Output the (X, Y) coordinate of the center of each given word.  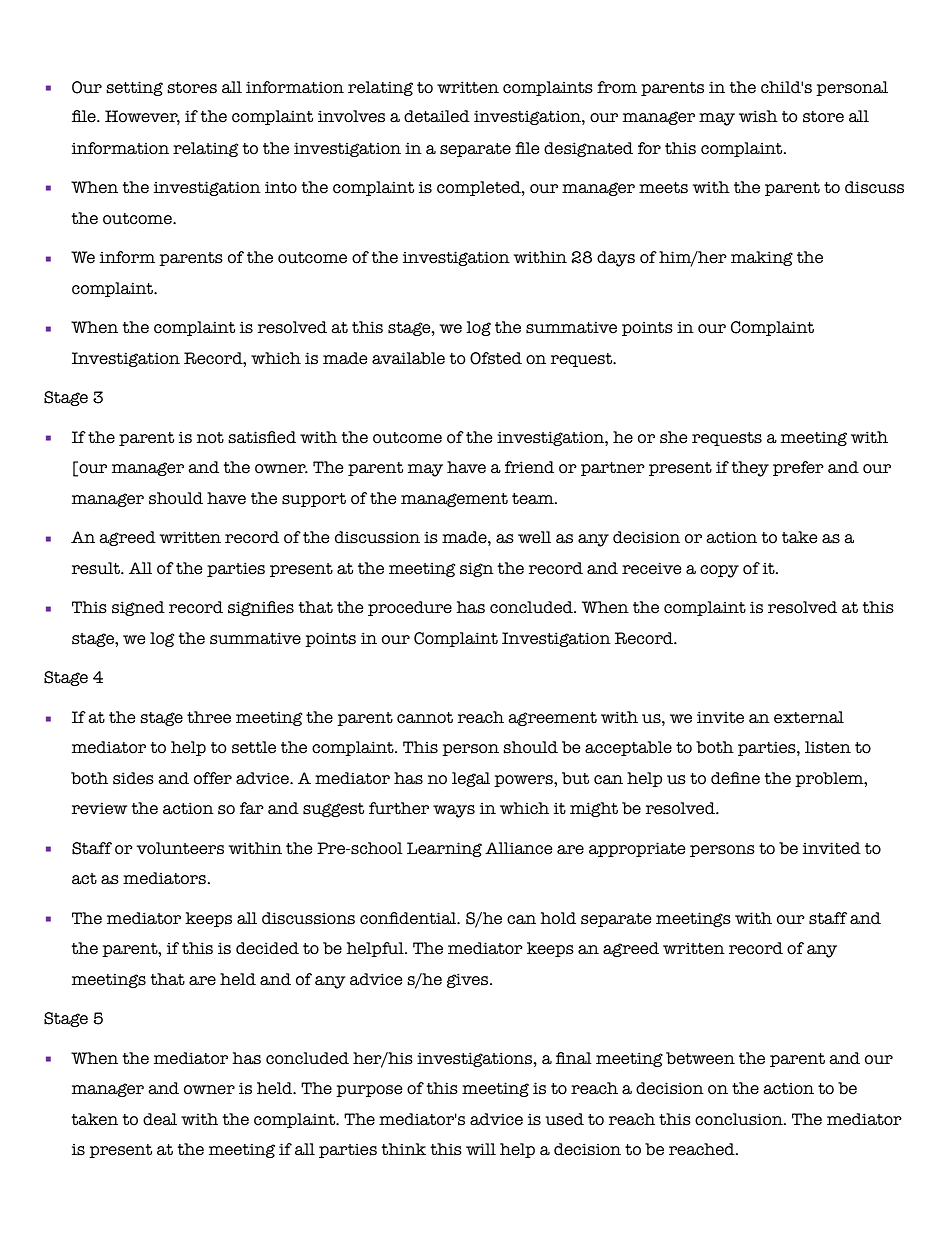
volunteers (180, 848)
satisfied (262, 437)
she (673, 437)
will (481, 1149)
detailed (437, 116)
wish (758, 116)
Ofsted (496, 358)
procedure (410, 608)
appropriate (637, 849)
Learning (444, 849)
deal (160, 1119)
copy (719, 571)
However (142, 117)
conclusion (740, 1119)
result (97, 568)
